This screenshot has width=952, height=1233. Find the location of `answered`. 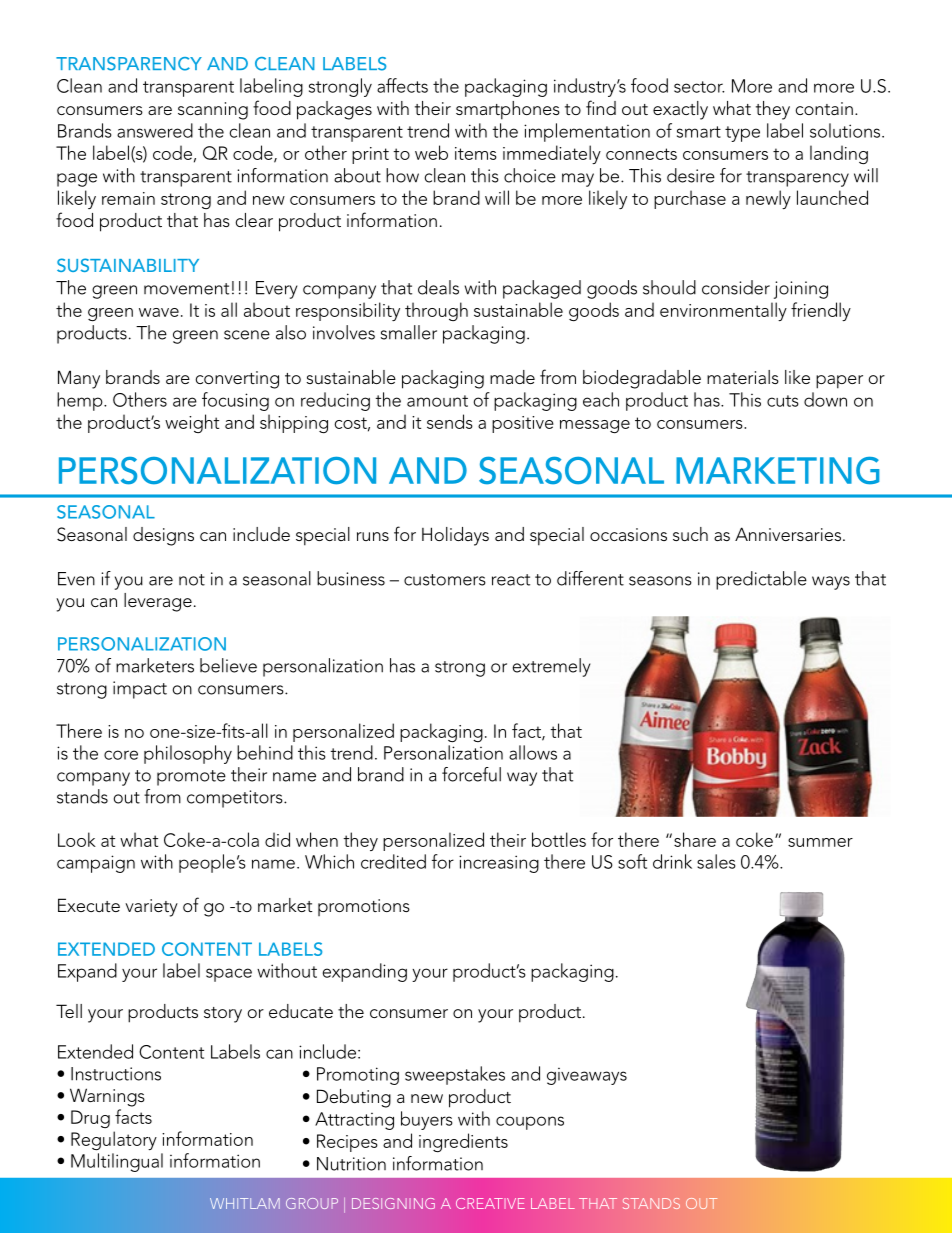

answered is located at coordinates (155, 130).
